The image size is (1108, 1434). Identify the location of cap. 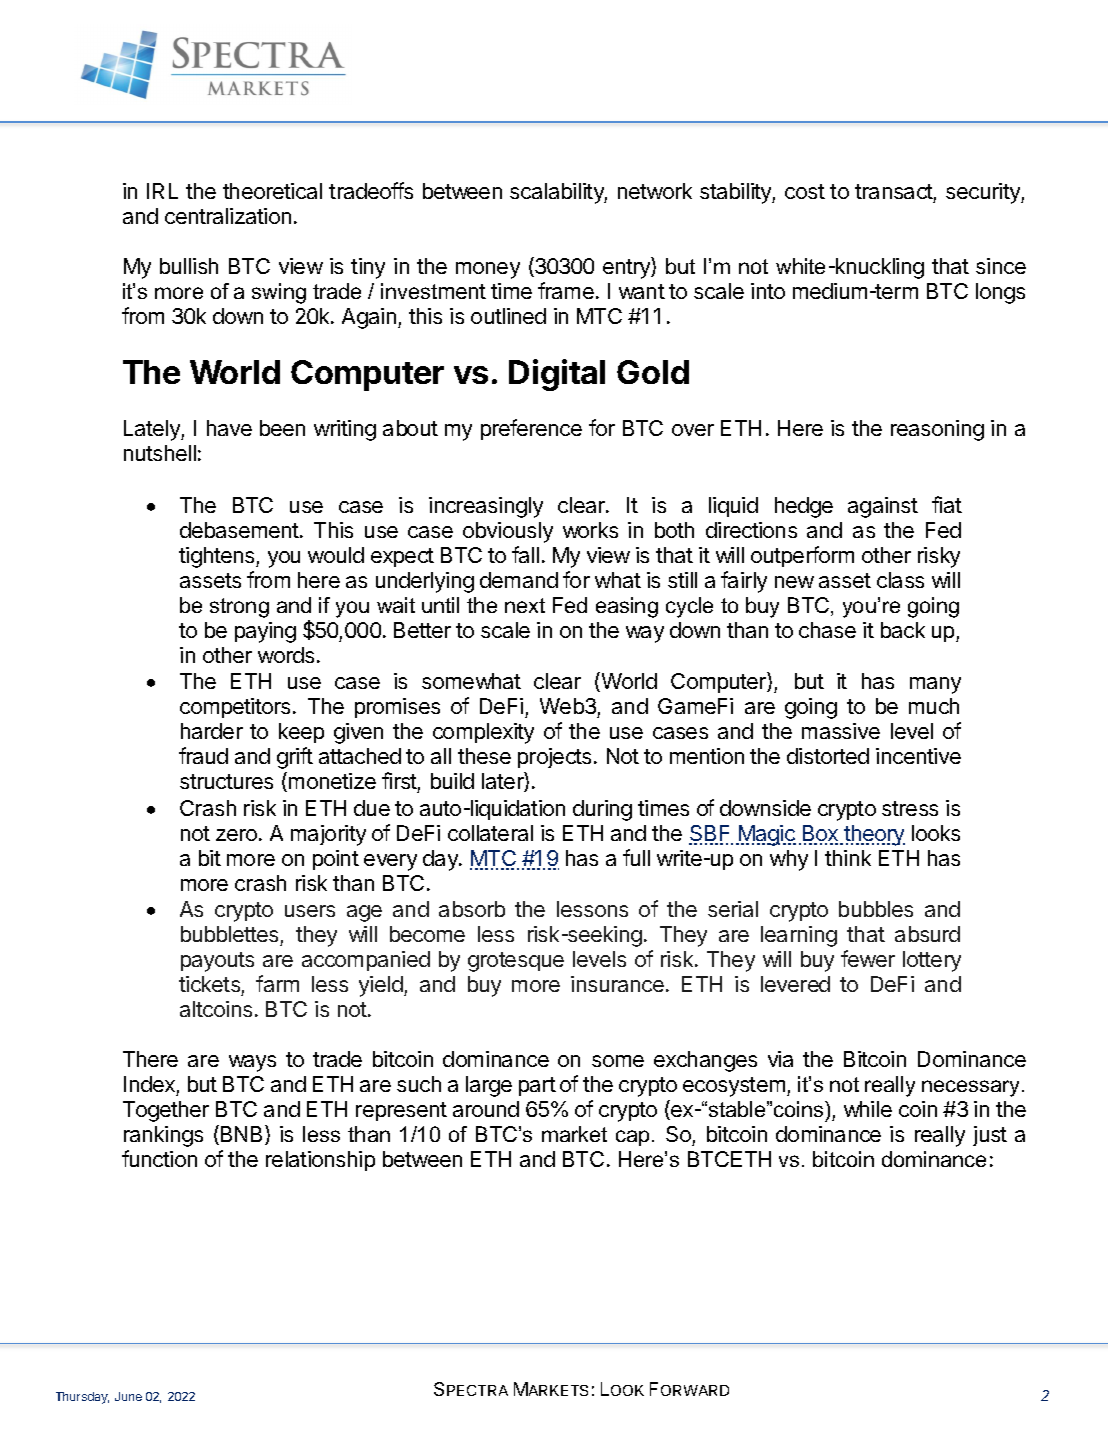
(632, 1138).
